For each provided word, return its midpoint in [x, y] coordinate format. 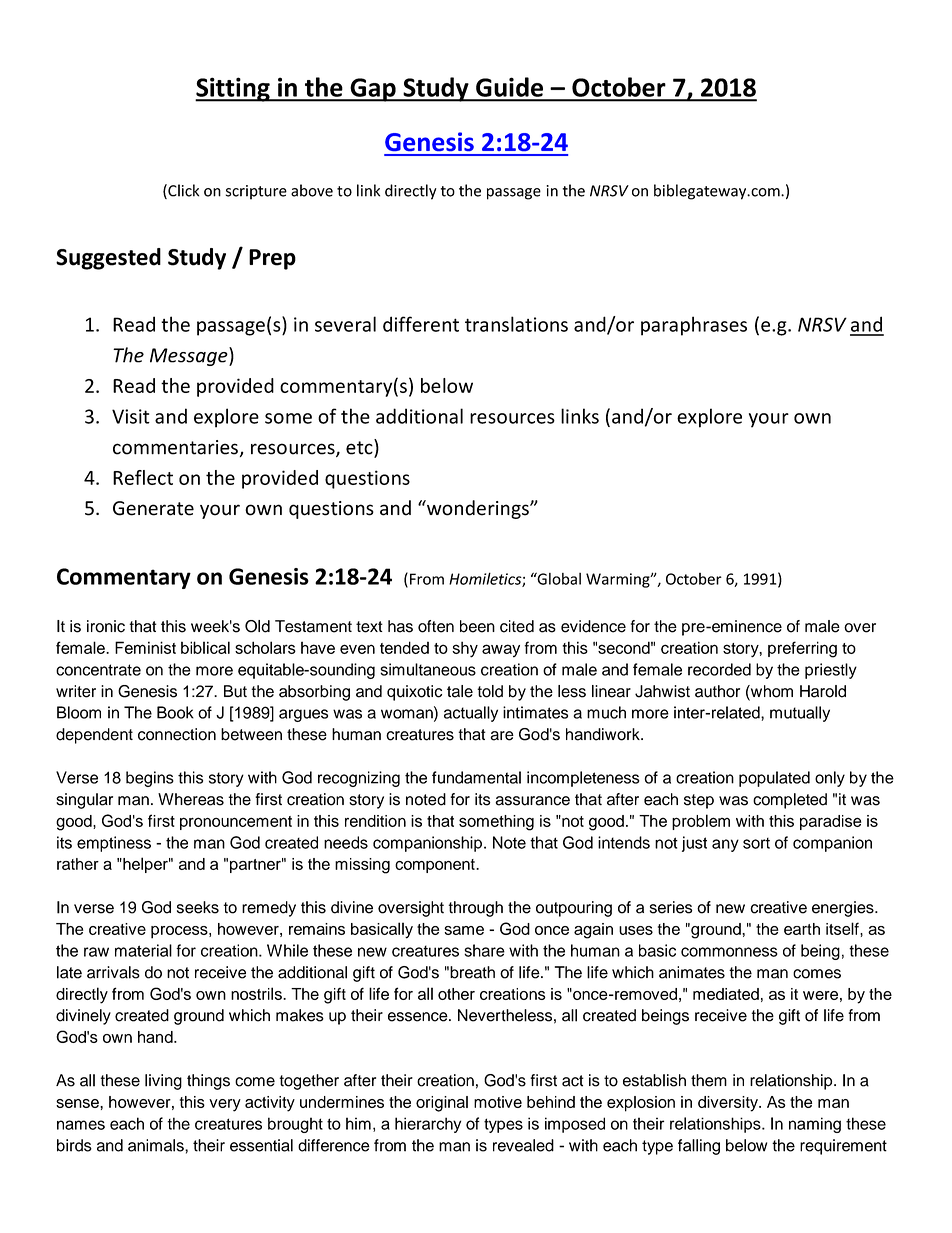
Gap [373, 90]
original [442, 1104]
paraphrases [694, 326]
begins [150, 779]
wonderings [478, 509]
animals [157, 1145]
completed [790, 801]
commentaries [175, 447]
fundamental [476, 777]
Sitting [233, 89]
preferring [802, 649]
